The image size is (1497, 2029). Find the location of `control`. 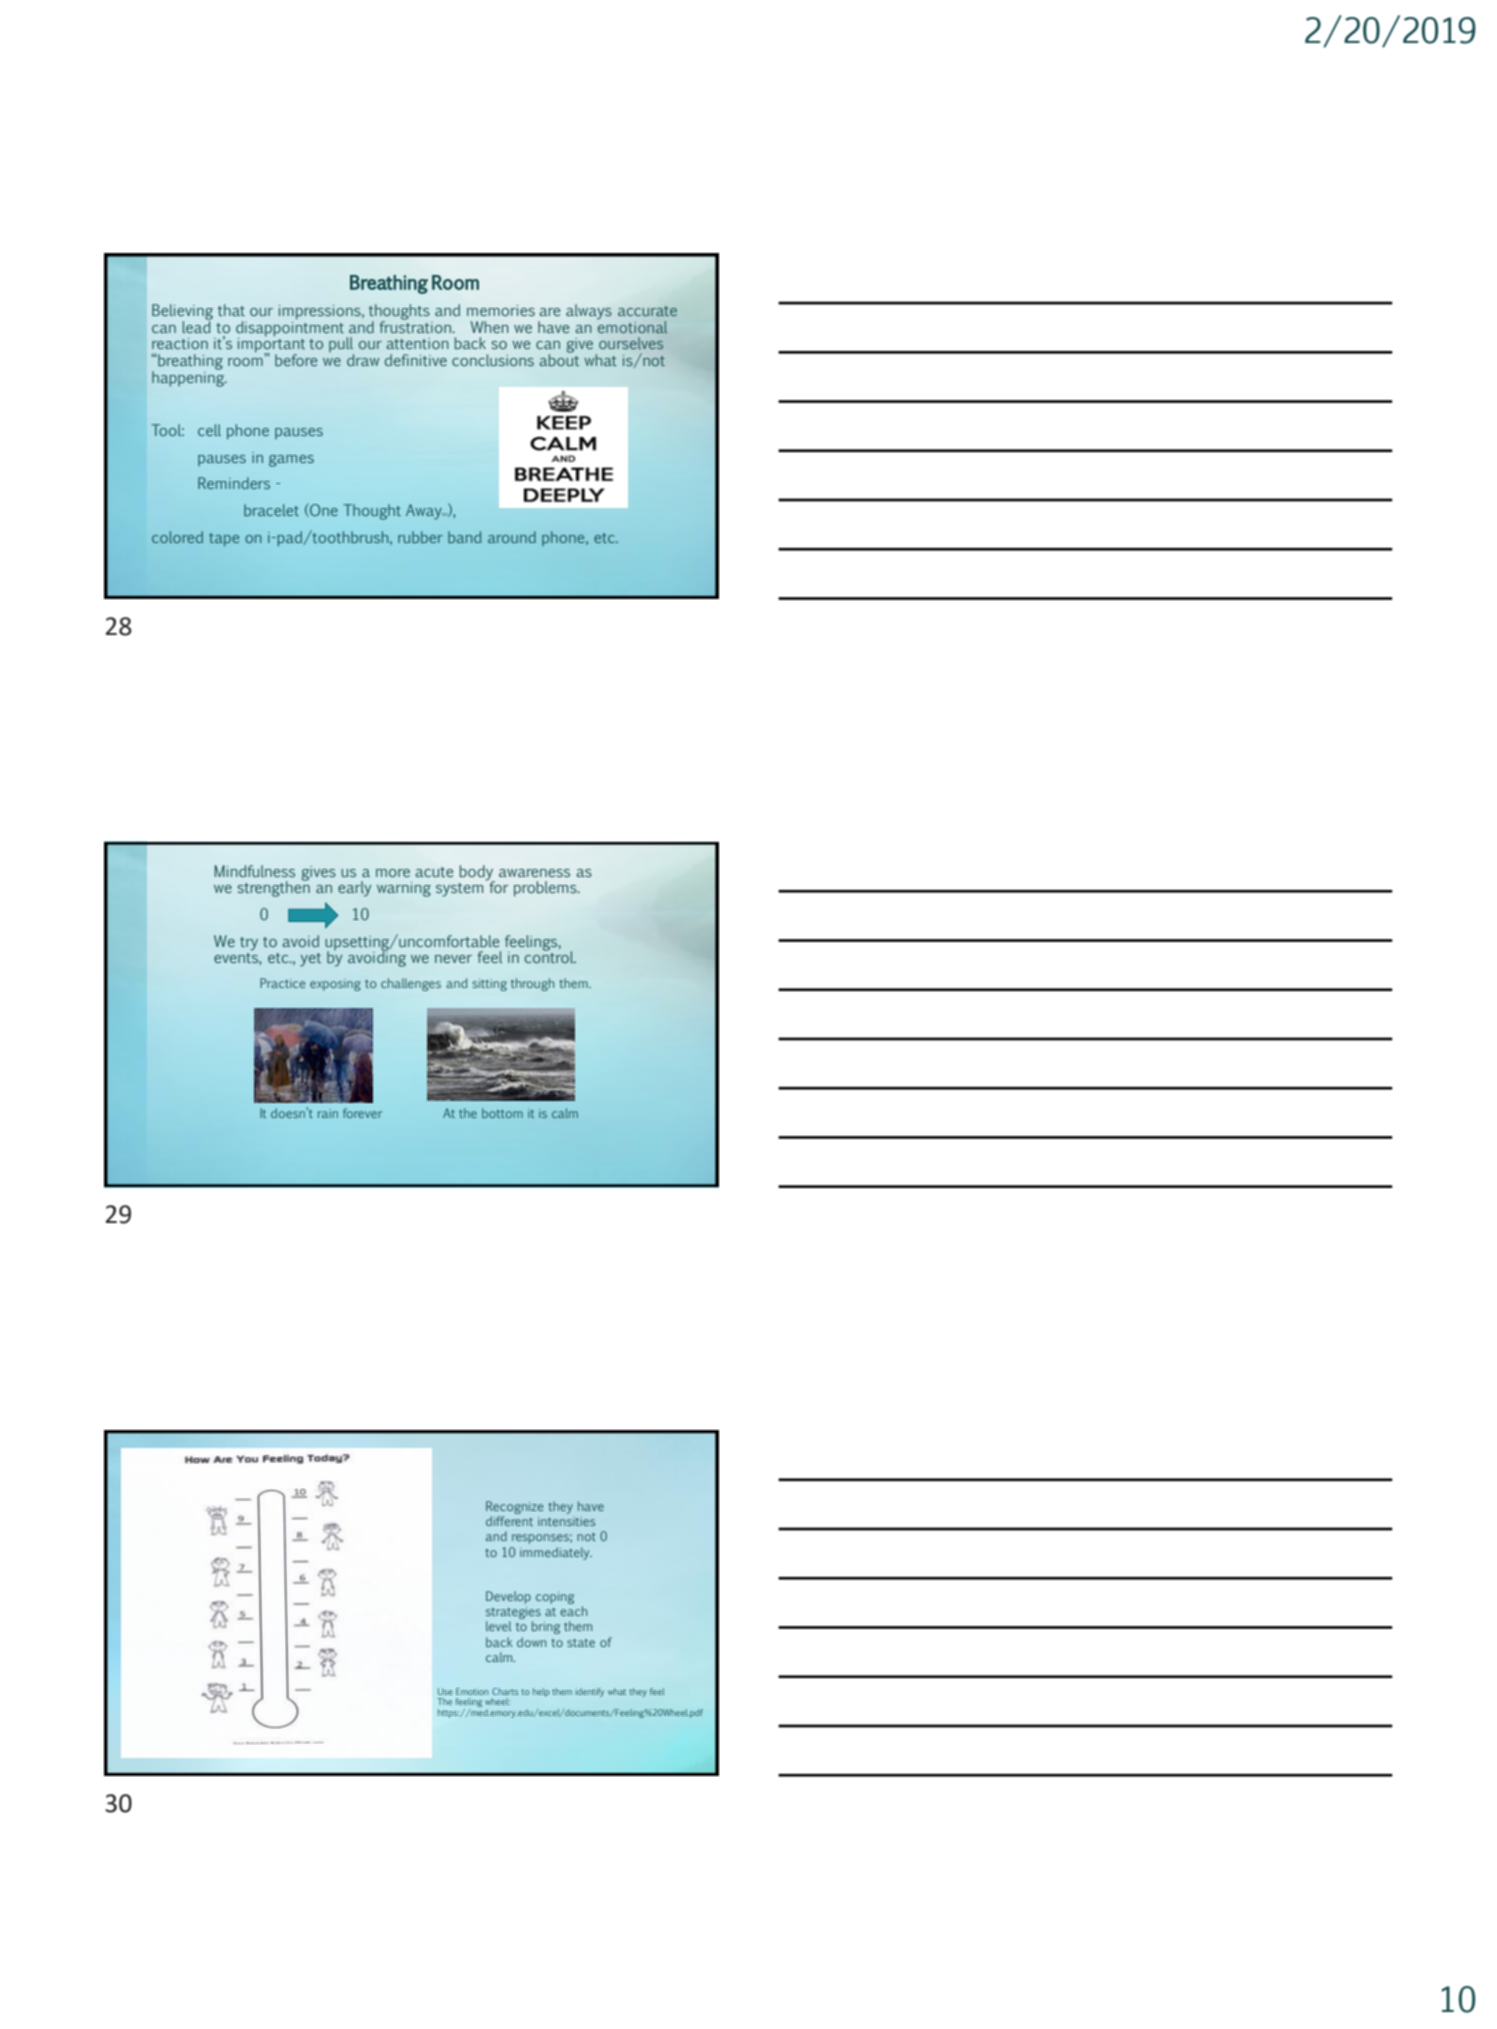

control is located at coordinates (550, 956).
